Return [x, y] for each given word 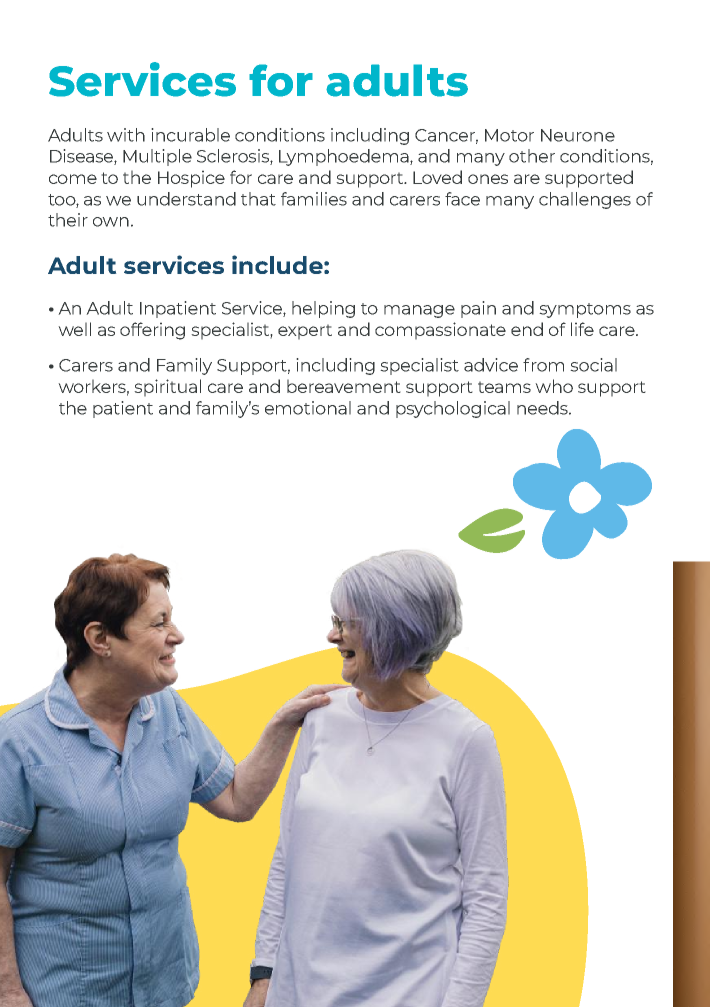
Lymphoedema [345, 157]
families [314, 199]
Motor [509, 135]
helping [323, 309]
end [527, 329]
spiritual [167, 388]
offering [152, 331]
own [111, 222]
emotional [308, 408]
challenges [585, 200]
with [126, 135]
